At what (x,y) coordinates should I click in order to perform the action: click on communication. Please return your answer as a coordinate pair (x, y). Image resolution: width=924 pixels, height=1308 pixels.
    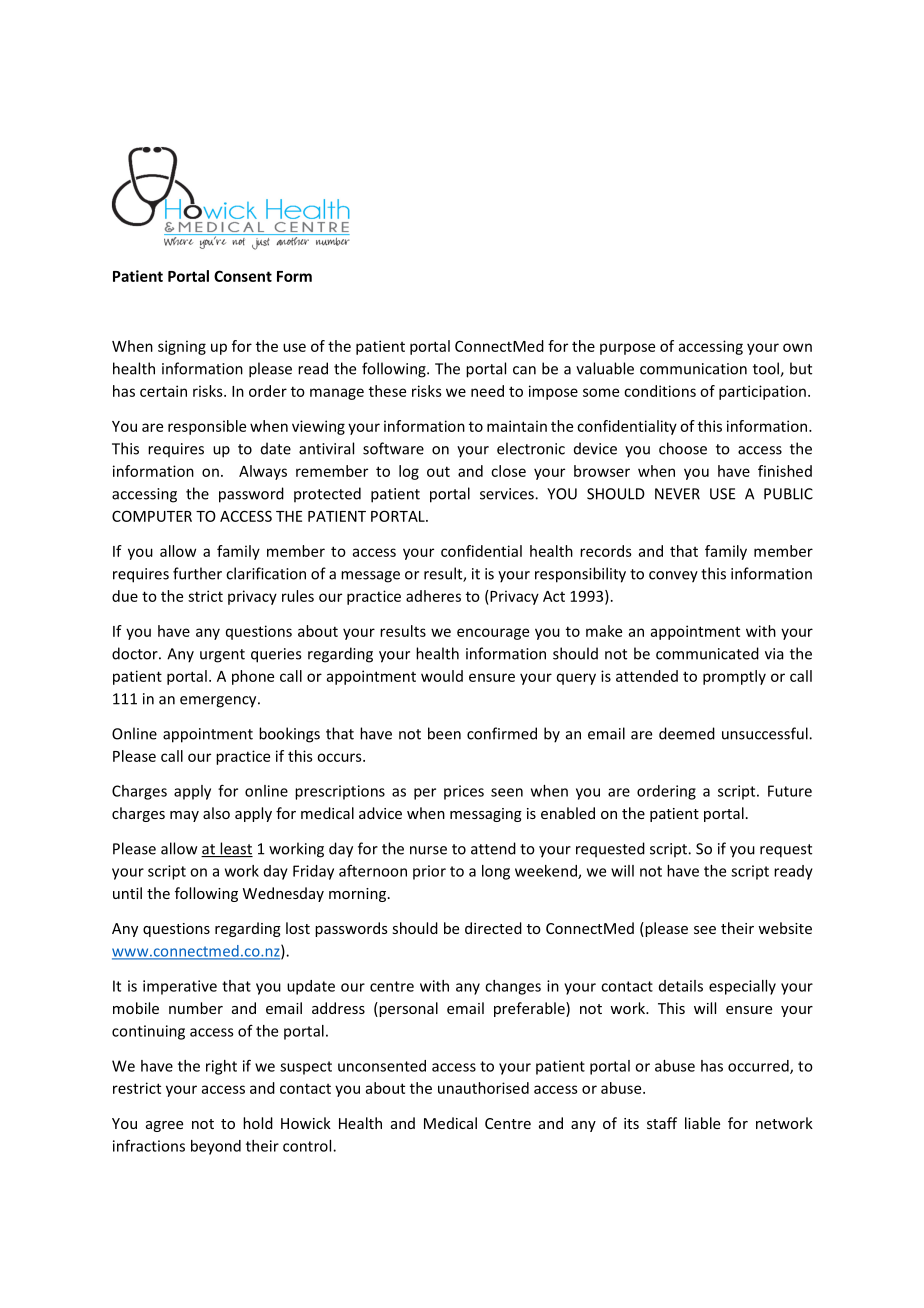
    Looking at the image, I should click on (693, 369).
